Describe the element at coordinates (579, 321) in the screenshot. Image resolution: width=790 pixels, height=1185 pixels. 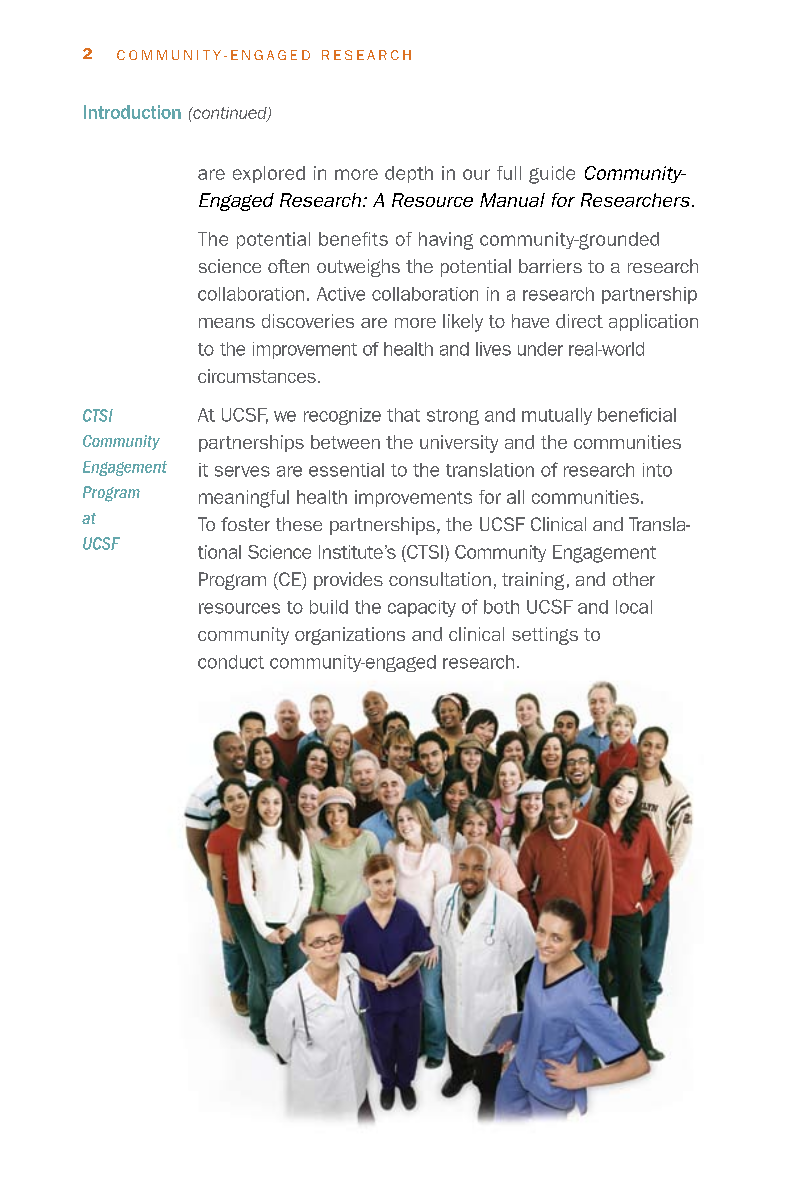
I see `direct` at that location.
